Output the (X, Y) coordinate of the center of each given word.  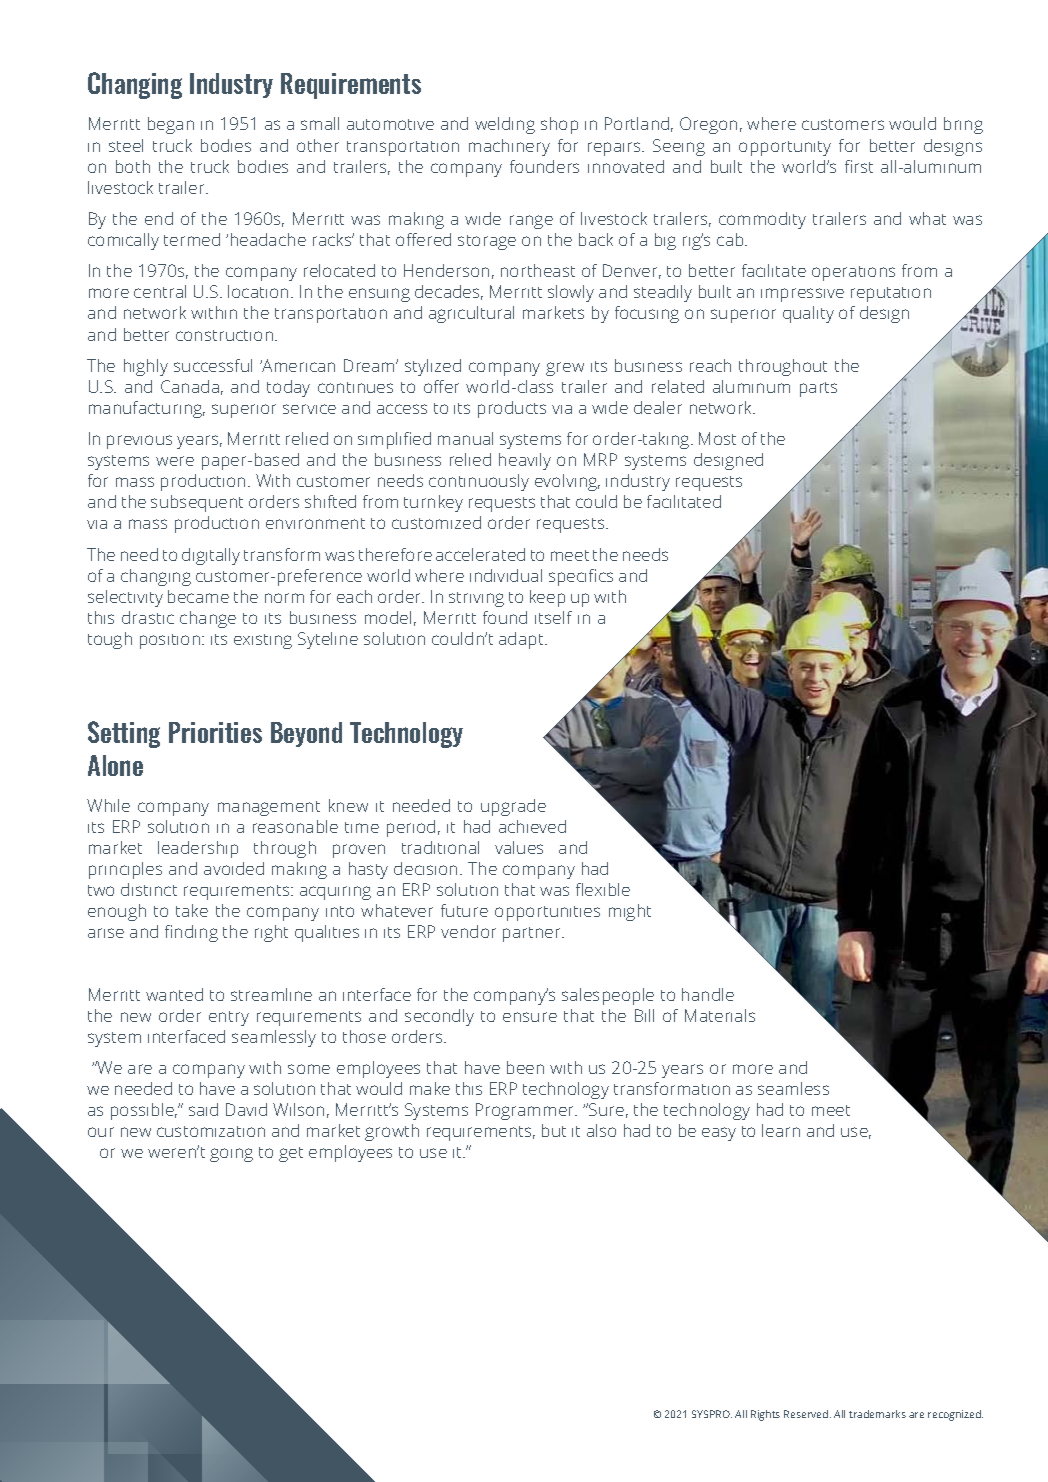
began (171, 125)
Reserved (807, 1414)
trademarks (877, 1414)
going (231, 1155)
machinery (509, 147)
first (859, 166)
